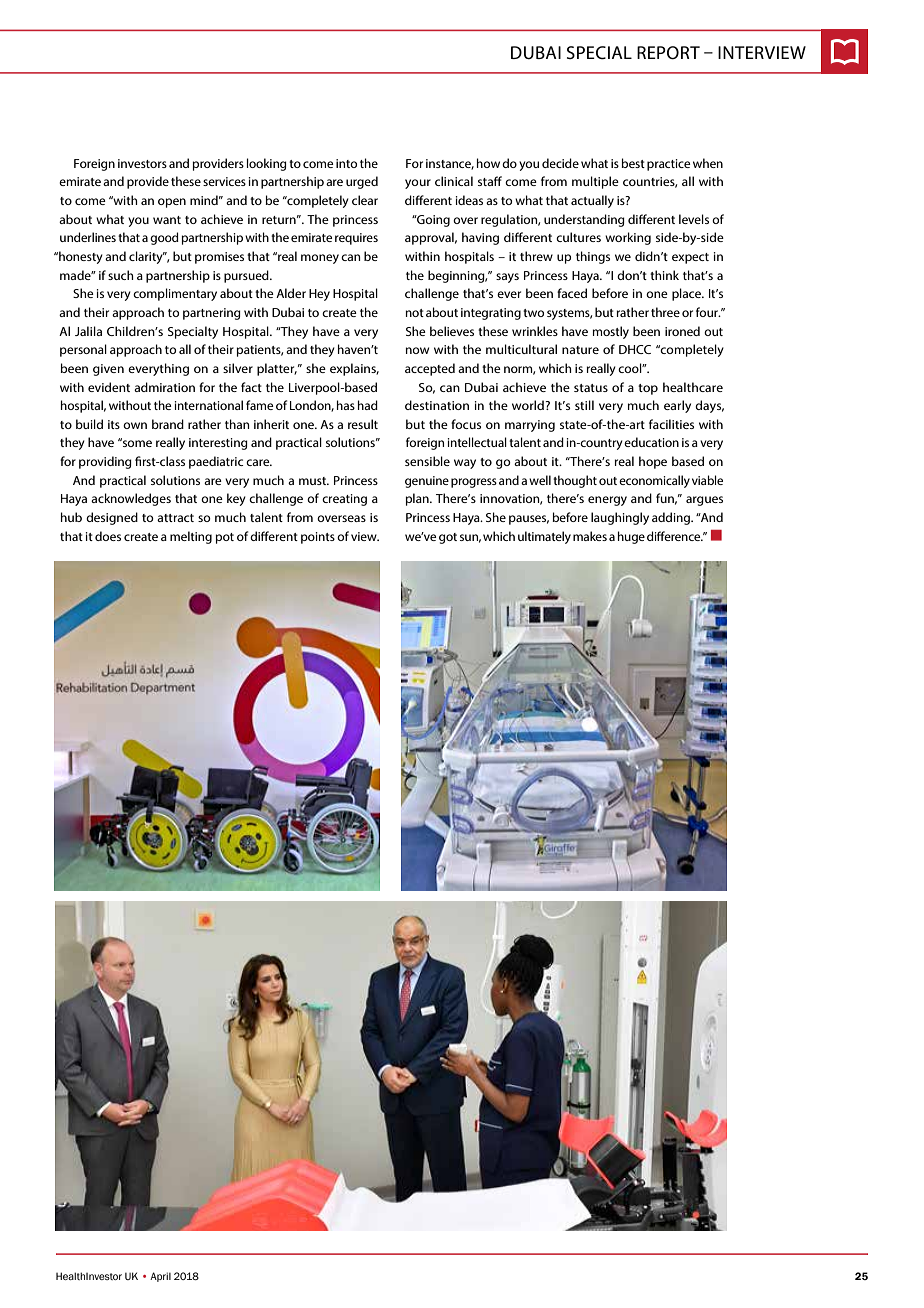  Describe the element at coordinates (668, 53) in the screenshot. I see `REPORT` at that location.
